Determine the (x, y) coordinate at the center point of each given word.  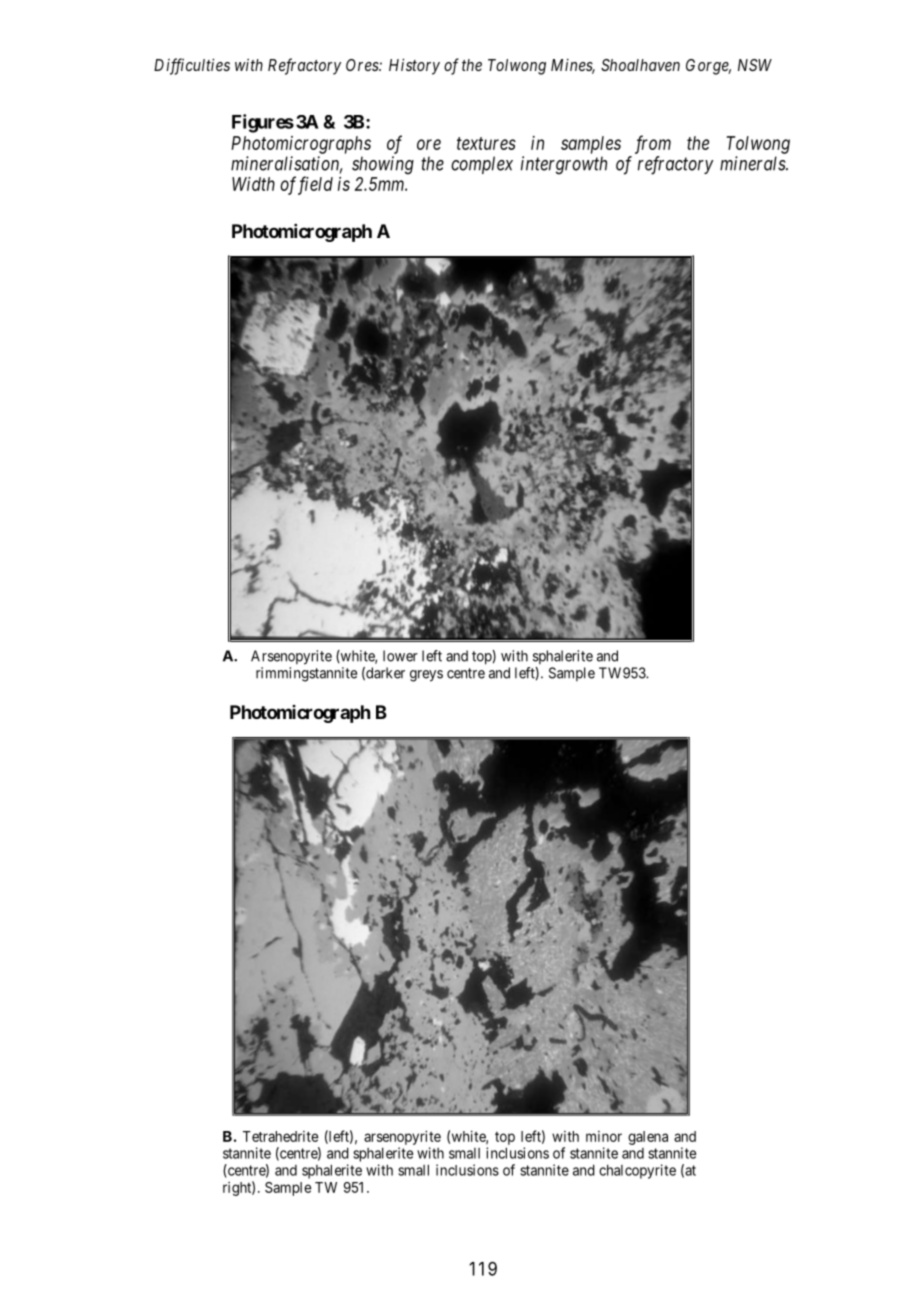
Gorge (708, 67)
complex (482, 165)
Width (253, 184)
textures (486, 143)
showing (383, 165)
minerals (753, 163)
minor (604, 1136)
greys (426, 676)
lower (400, 656)
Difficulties (192, 66)
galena (648, 1138)
